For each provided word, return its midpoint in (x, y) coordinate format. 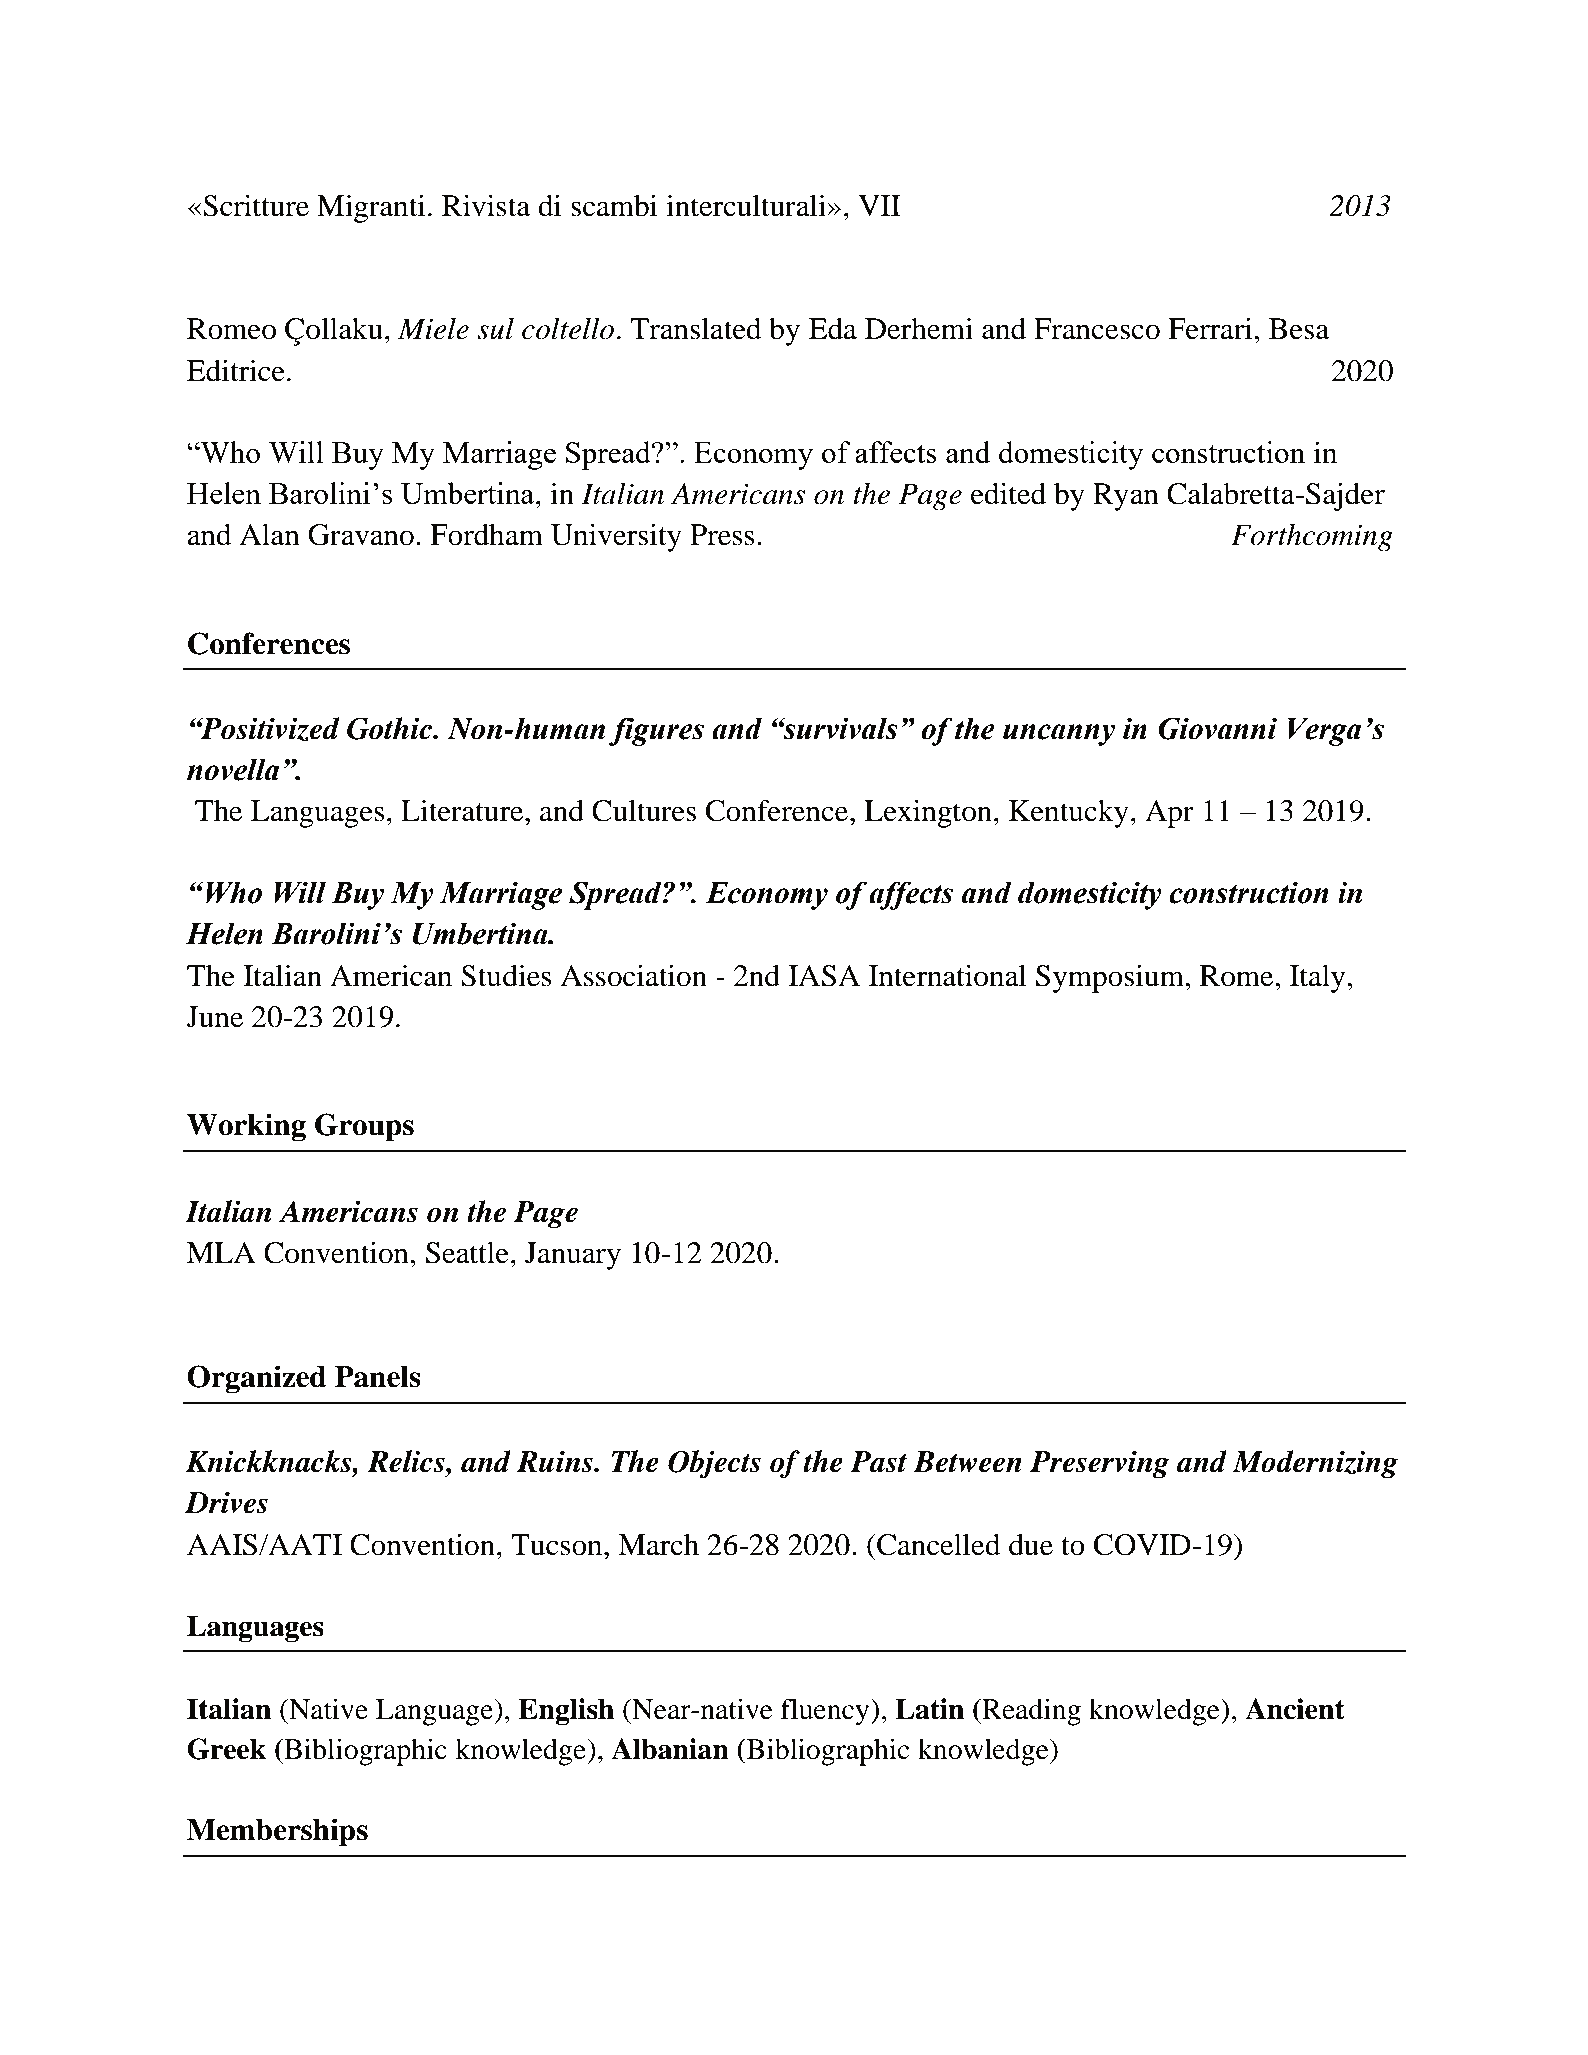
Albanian (670, 1749)
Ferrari (1211, 328)
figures (656, 731)
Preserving (1100, 1464)
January (573, 1256)
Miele (433, 329)
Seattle (467, 1253)
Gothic (390, 728)
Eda (833, 329)
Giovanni (1217, 728)
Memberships (277, 1832)
